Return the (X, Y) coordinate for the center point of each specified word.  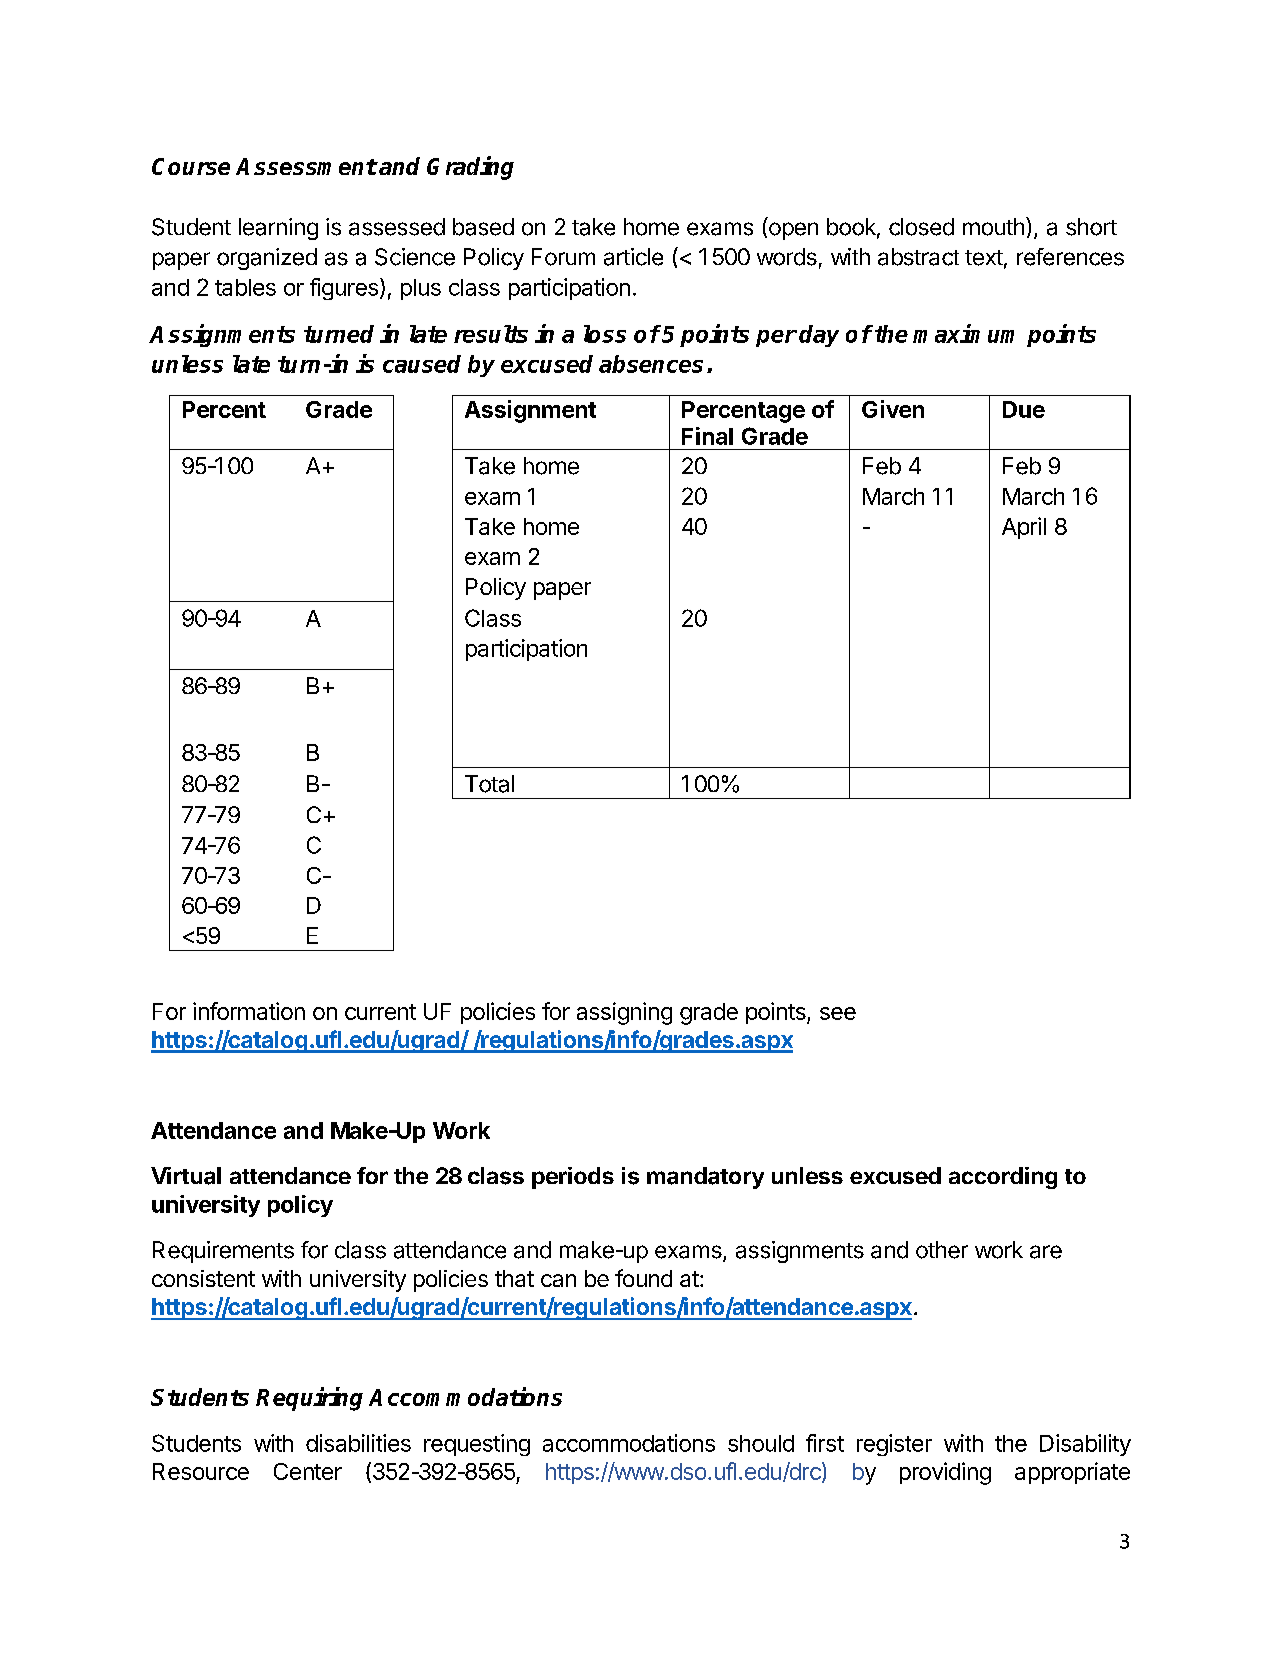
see (838, 1013)
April (1024, 528)
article (633, 257)
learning (278, 229)
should (761, 1443)
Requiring (309, 1399)
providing (945, 1473)
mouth (993, 227)
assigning (624, 1013)
